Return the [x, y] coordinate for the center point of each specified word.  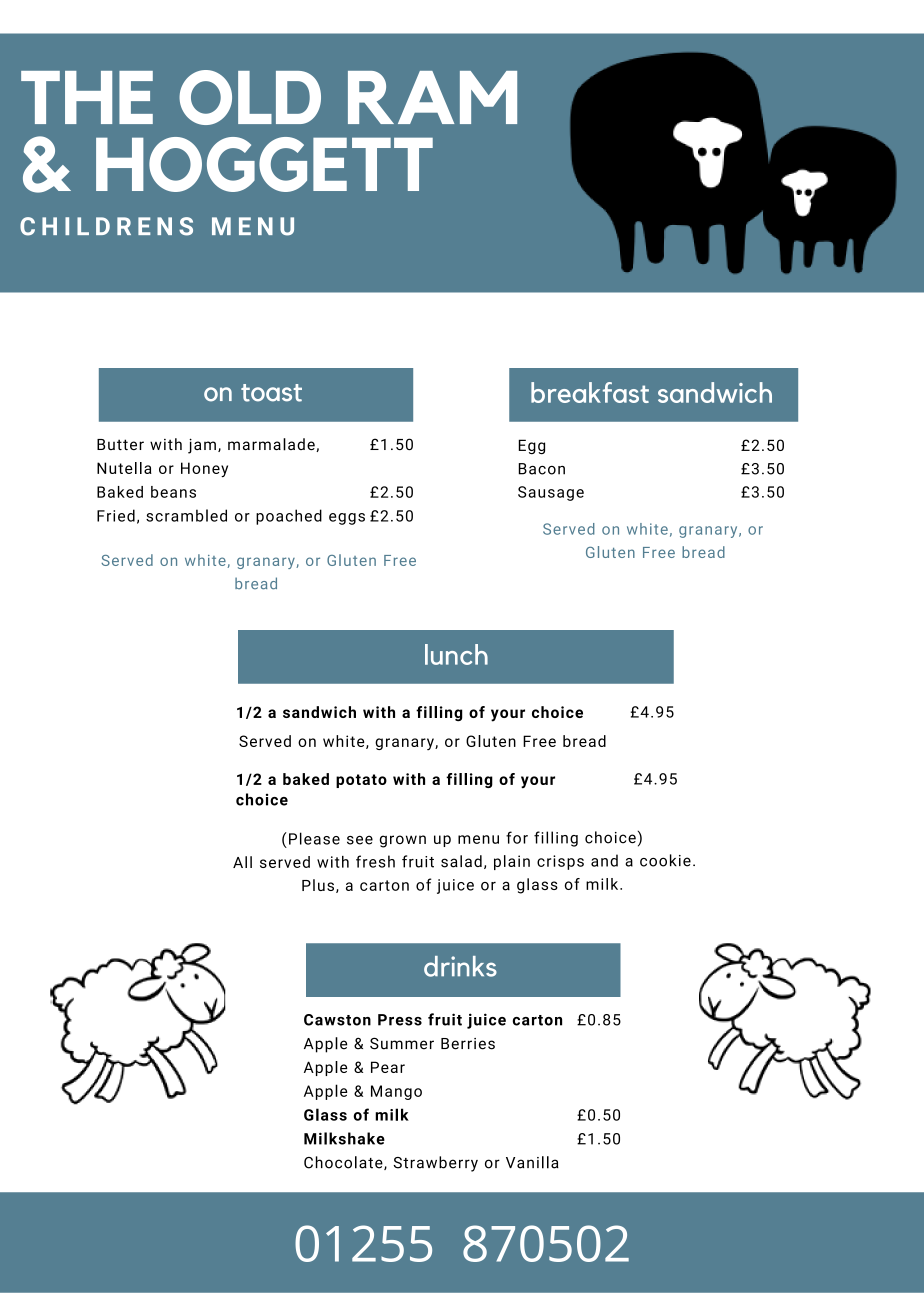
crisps [560, 862]
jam [202, 446]
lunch [456, 654]
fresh [375, 861]
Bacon [542, 469]
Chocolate [344, 1163]
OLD [250, 97]
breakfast [590, 392]
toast [271, 393]
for [517, 837]
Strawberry [435, 1164]
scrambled [186, 515]
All [242, 862]
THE [87, 97]
